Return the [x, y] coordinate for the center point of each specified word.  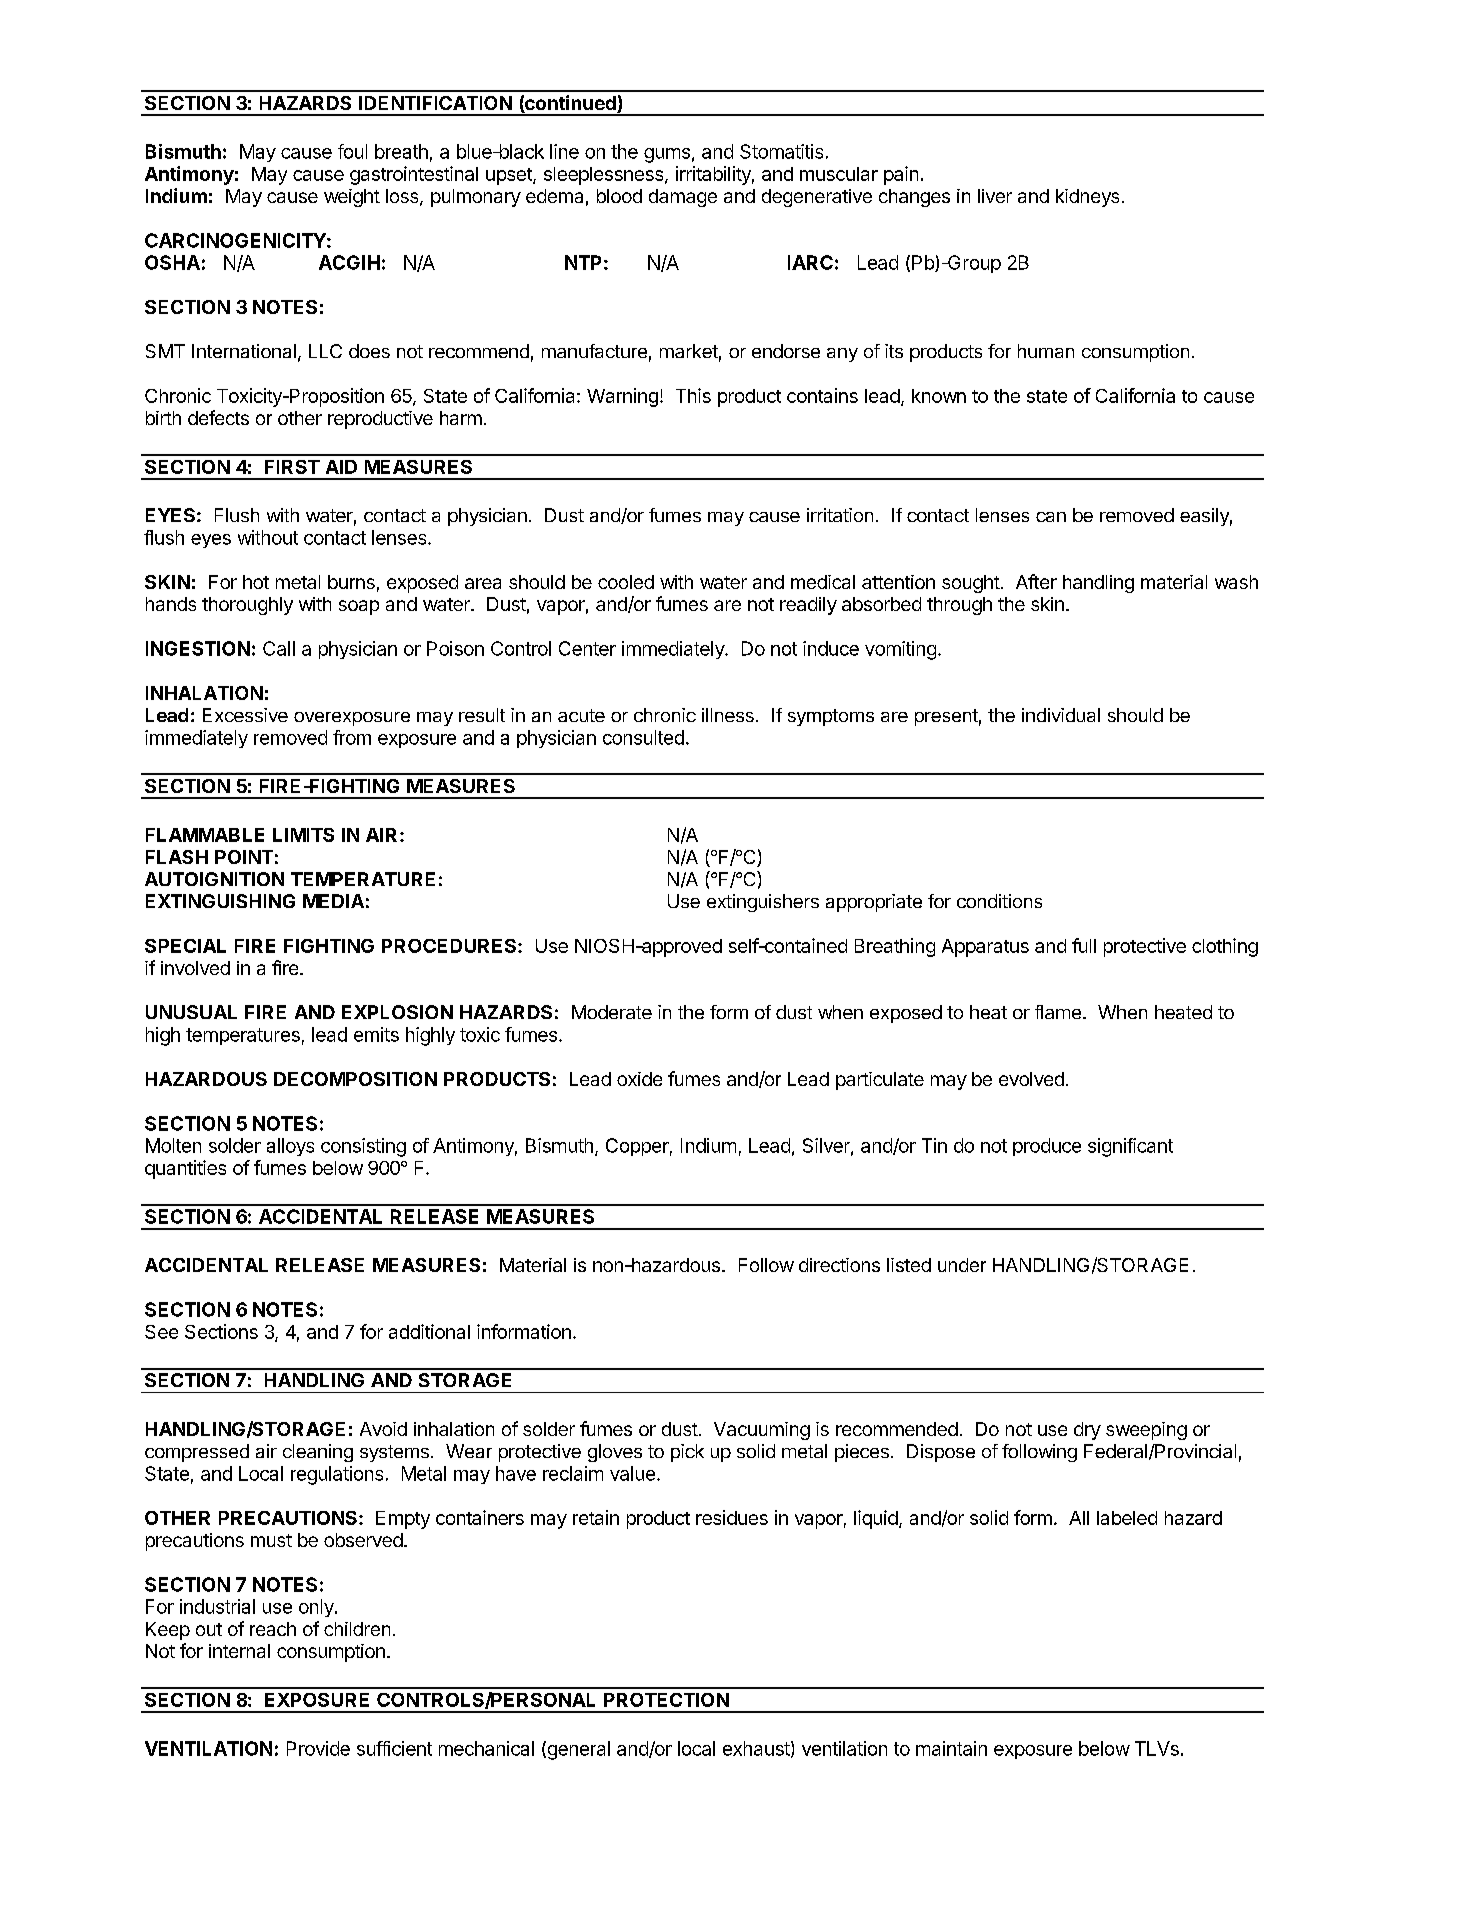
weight [352, 198]
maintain [951, 1748]
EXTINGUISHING [220, 901]
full [1084, 945]
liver [995, 196]
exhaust [756, 1748]
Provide [318, 1748]
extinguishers [763, 903]
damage [683, 198]
